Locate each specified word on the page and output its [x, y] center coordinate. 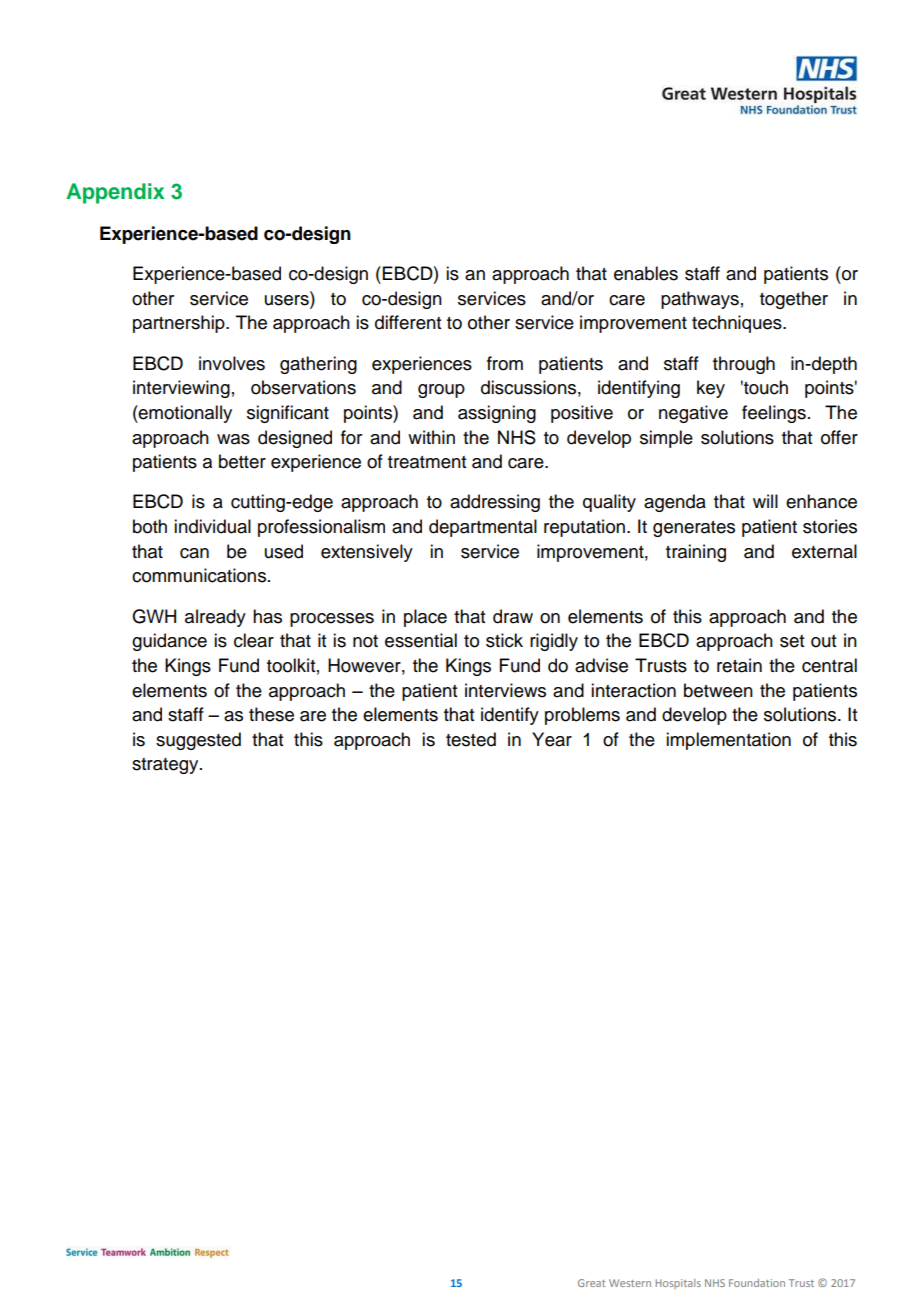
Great [591, 1283]
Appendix [115, 193]
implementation [728, 741]
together [794, 300]
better [242, 461]
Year [552, 739]
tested [471, 739]
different [408, 322]
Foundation [757, 1283]
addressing [495, 503]
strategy [166, 766]
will [765, 501]
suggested [198, 741]
